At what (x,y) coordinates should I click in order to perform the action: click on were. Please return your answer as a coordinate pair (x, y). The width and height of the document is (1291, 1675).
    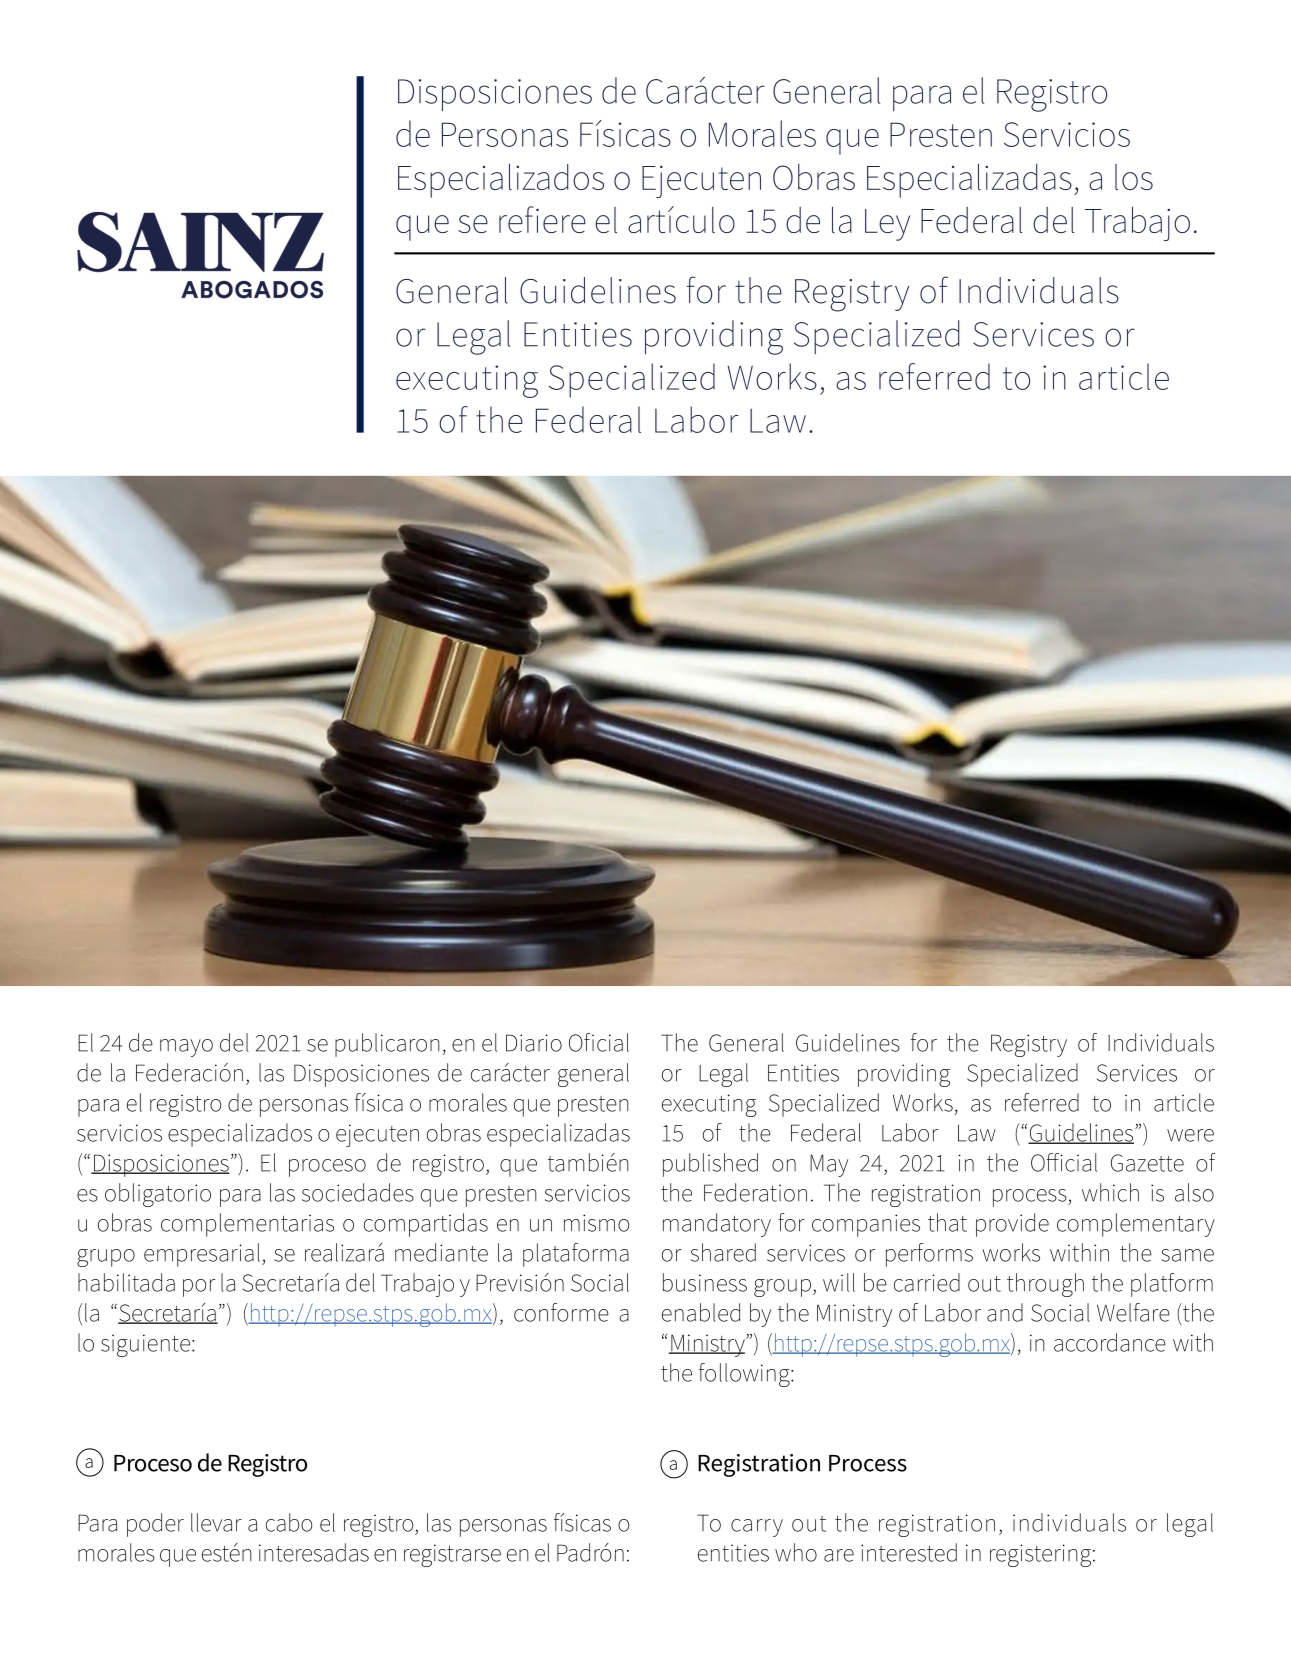
    Looking at the image, I should click on (1190, 1135).
